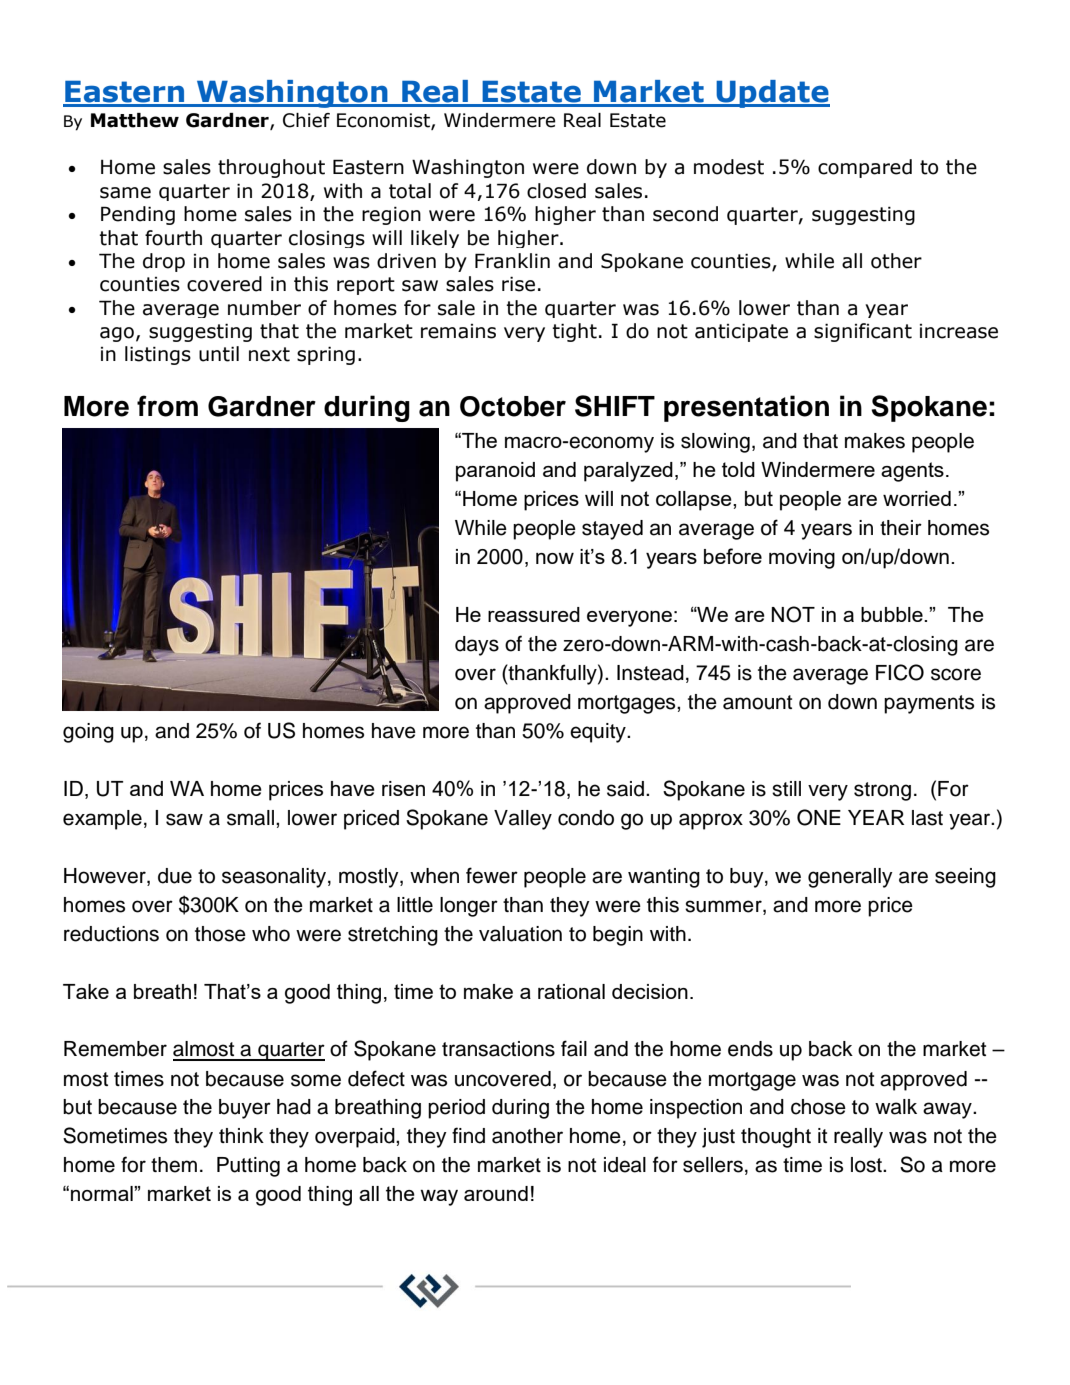 Image resolution: width=1070 pixels, height=1385 pixels. What do you see at coordinates (520, 934) in the screenshot?
I see `valuation` at bounding box center [520, 934].
